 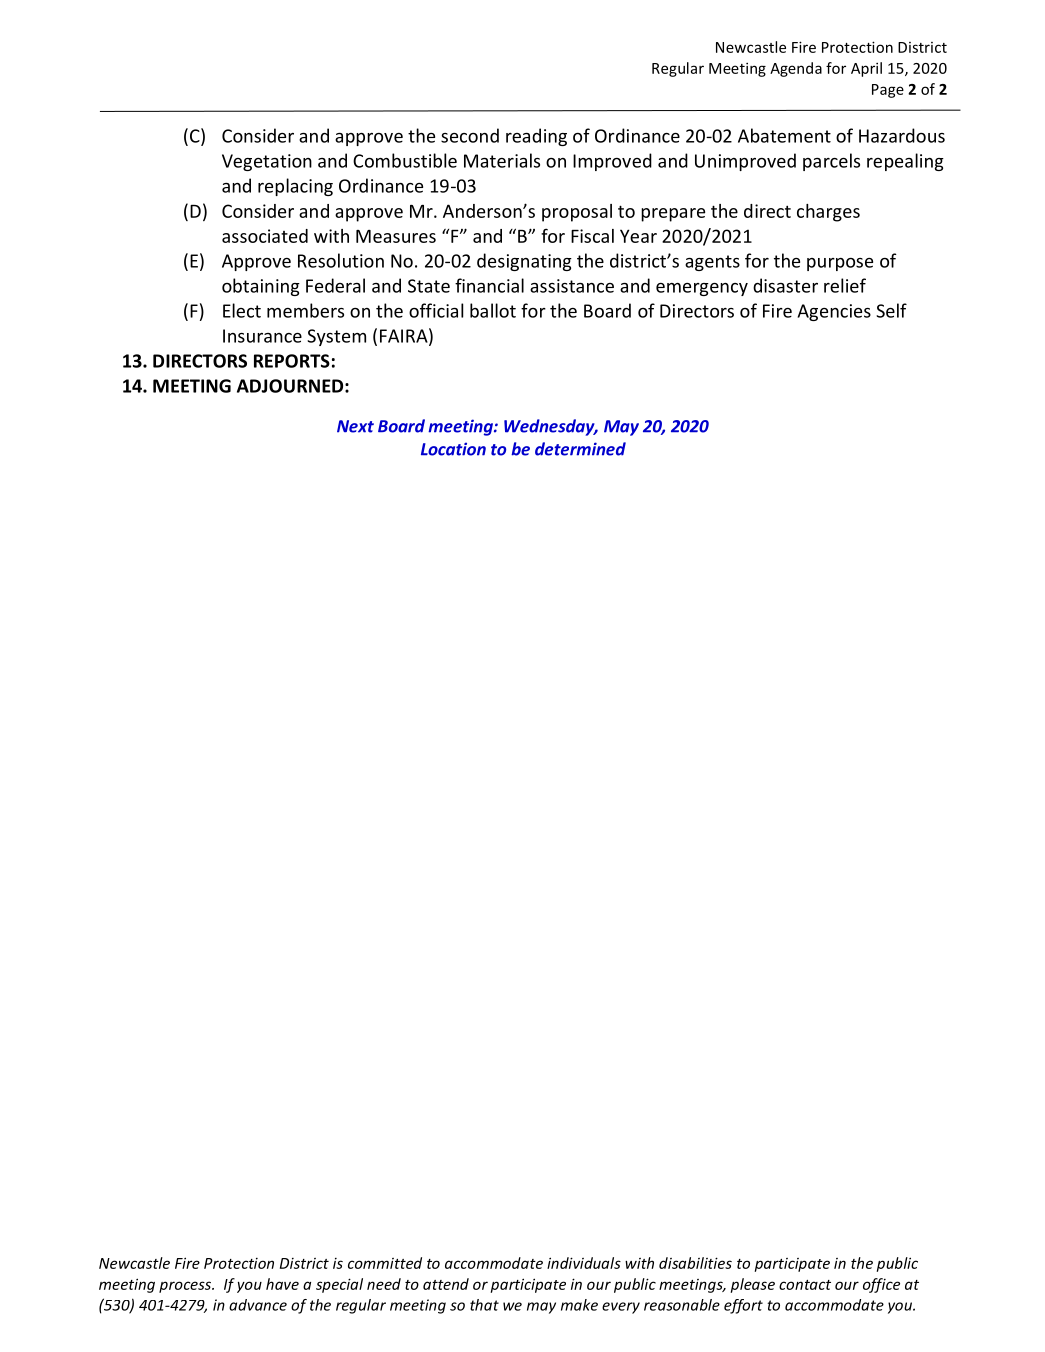 I want to click on Abatement, so click(x=784, y=135).
